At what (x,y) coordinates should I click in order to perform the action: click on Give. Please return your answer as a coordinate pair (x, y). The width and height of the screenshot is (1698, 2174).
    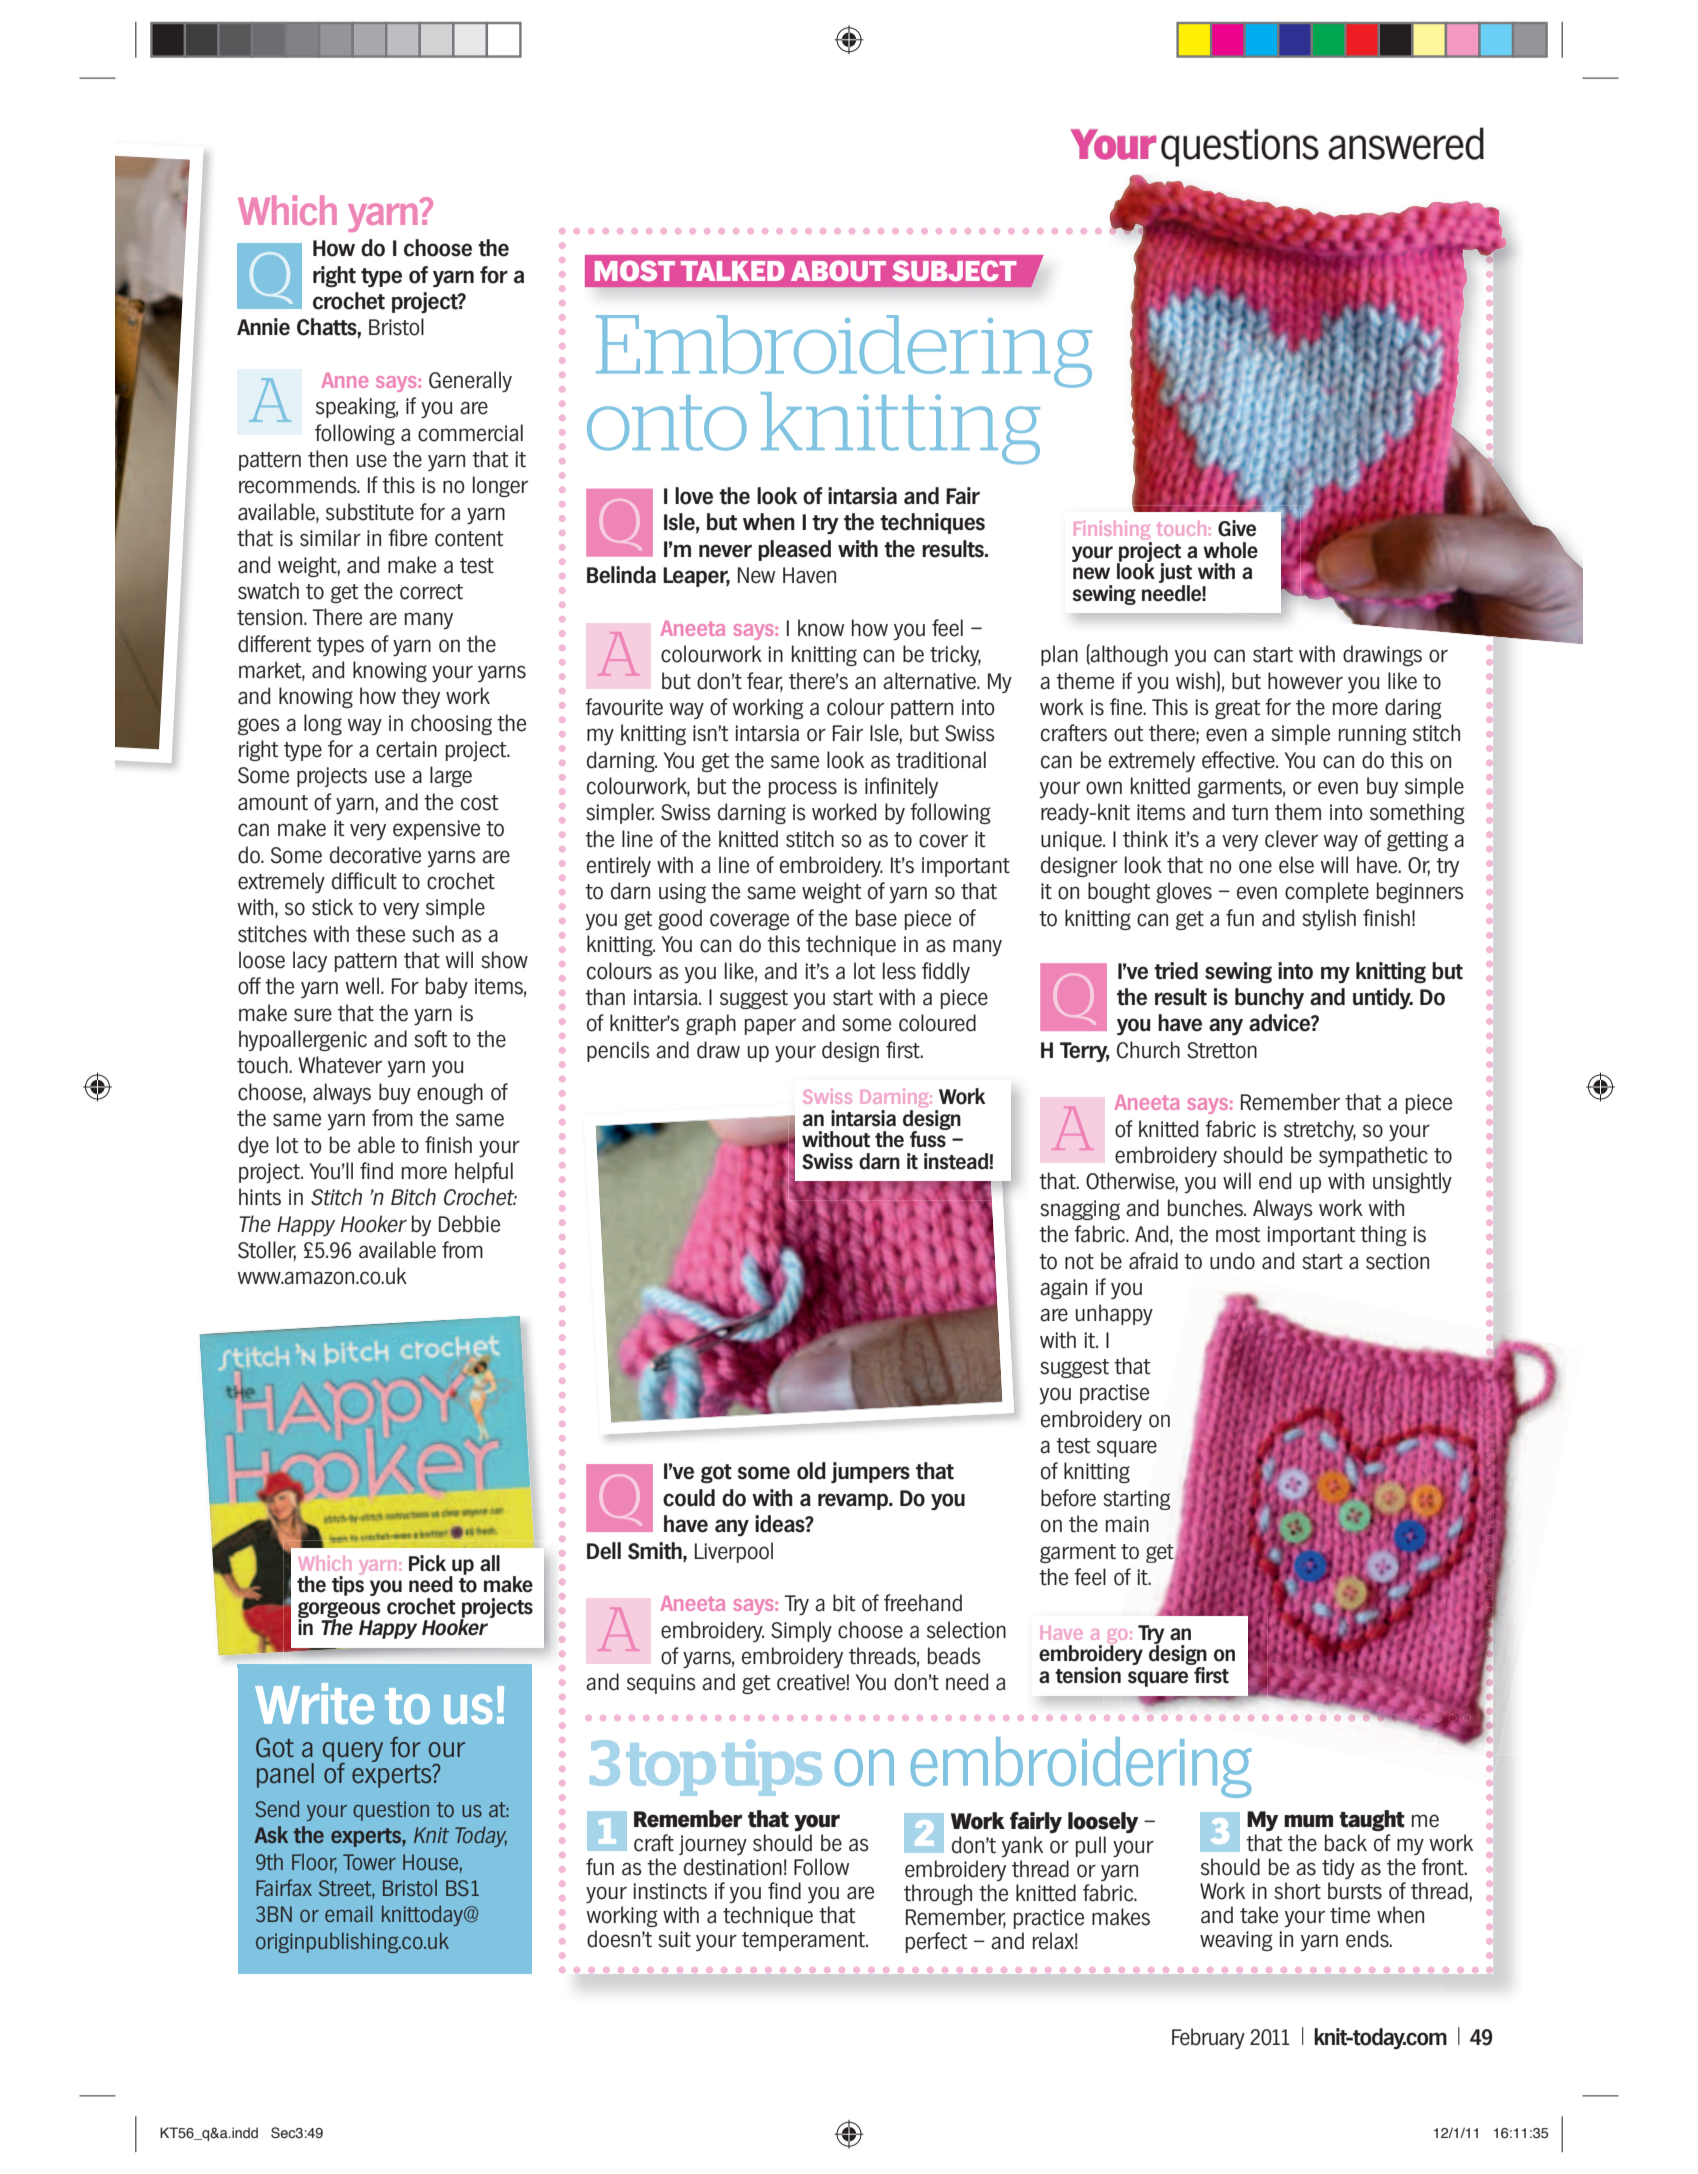
    Looking at the image, I should click on (1237, 528).
